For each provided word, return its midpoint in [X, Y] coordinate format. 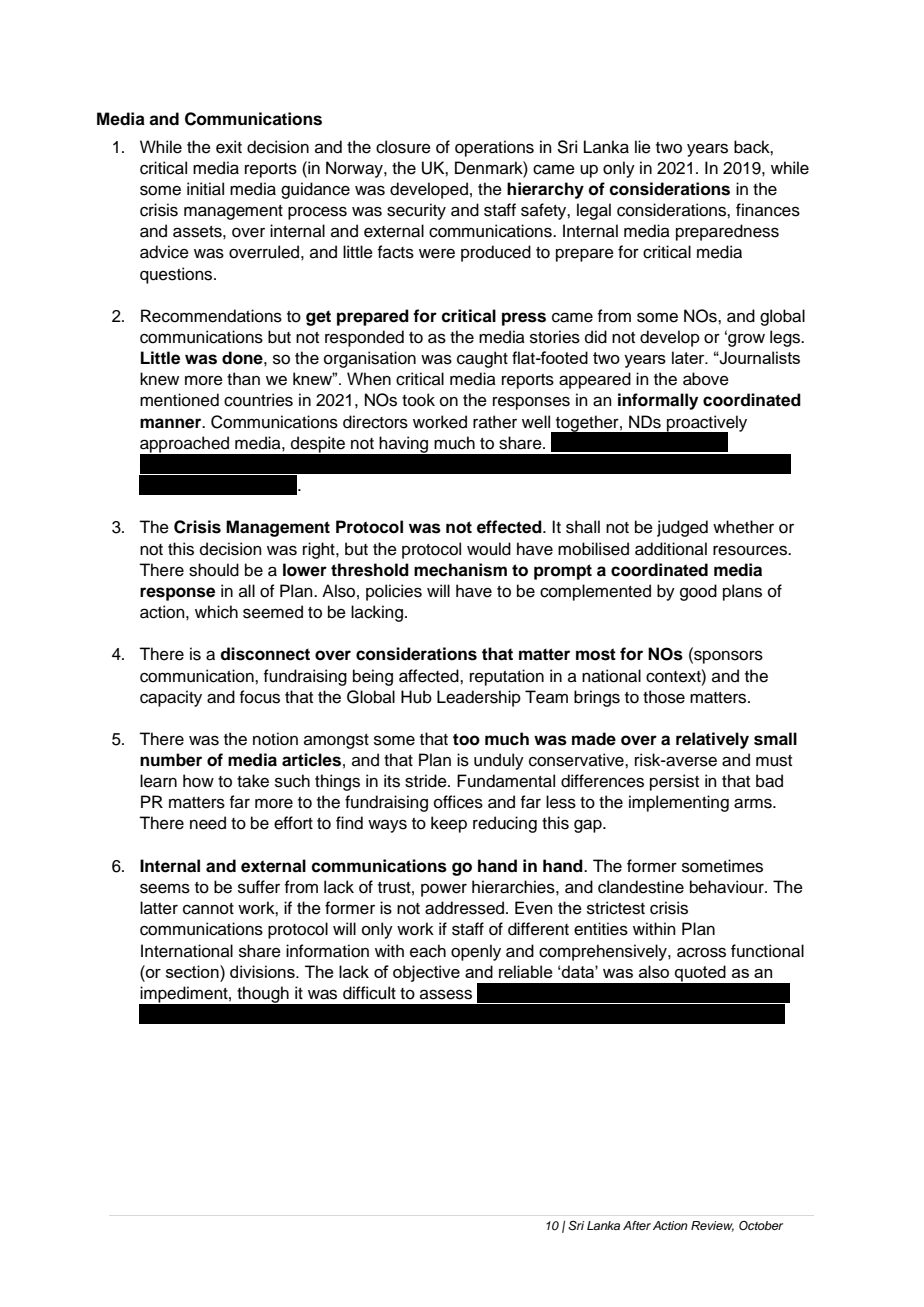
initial [205, 189]
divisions [263, 971]
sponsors [727, 657]
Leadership [479, 698]
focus [260, 697]
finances [768, 210]
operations [494, 148]
